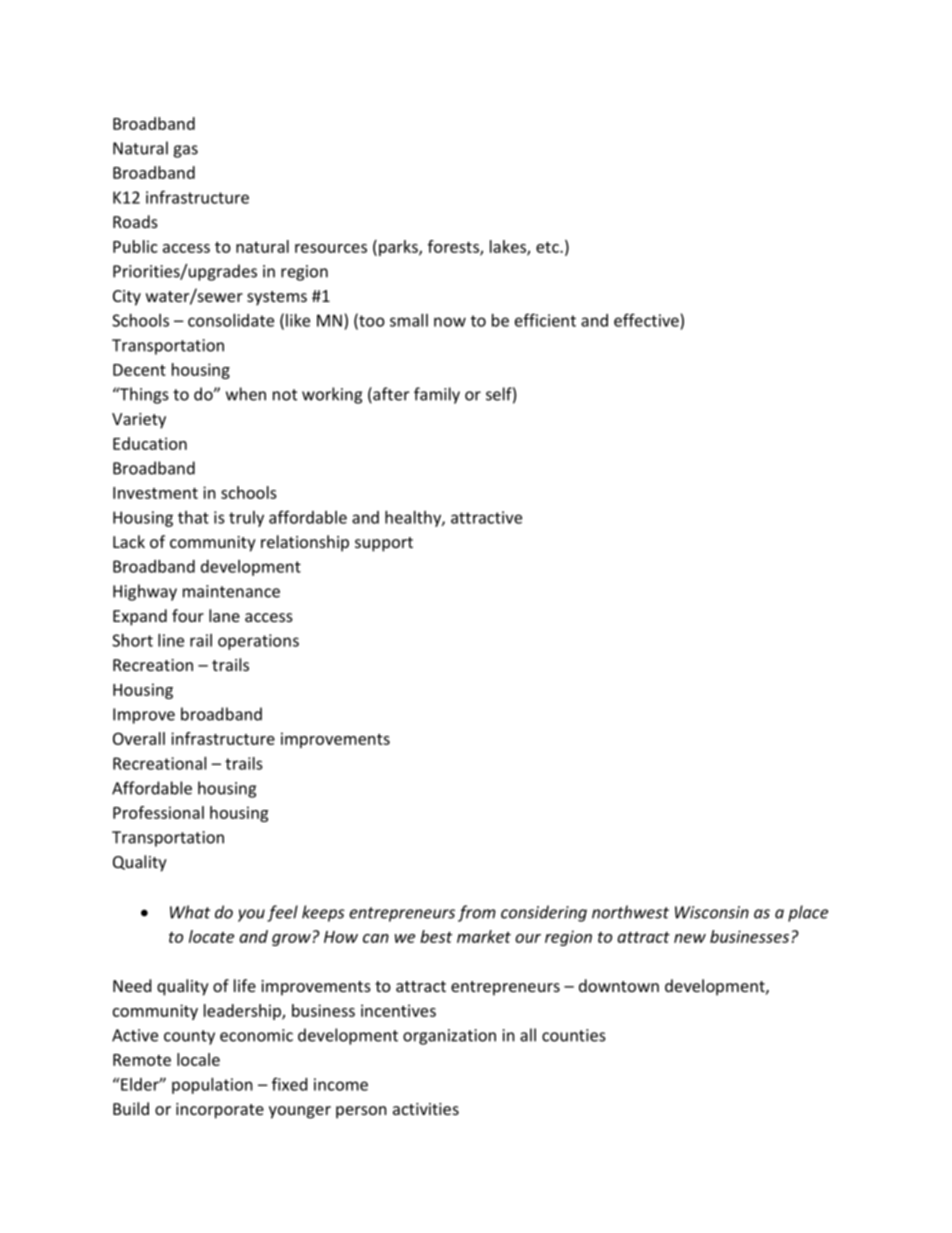 This screenshot has width=952, height=1233. What do you see at coordinates (384, 544) in the screenshot?
I see `support` at bounding box center [384, 544].
